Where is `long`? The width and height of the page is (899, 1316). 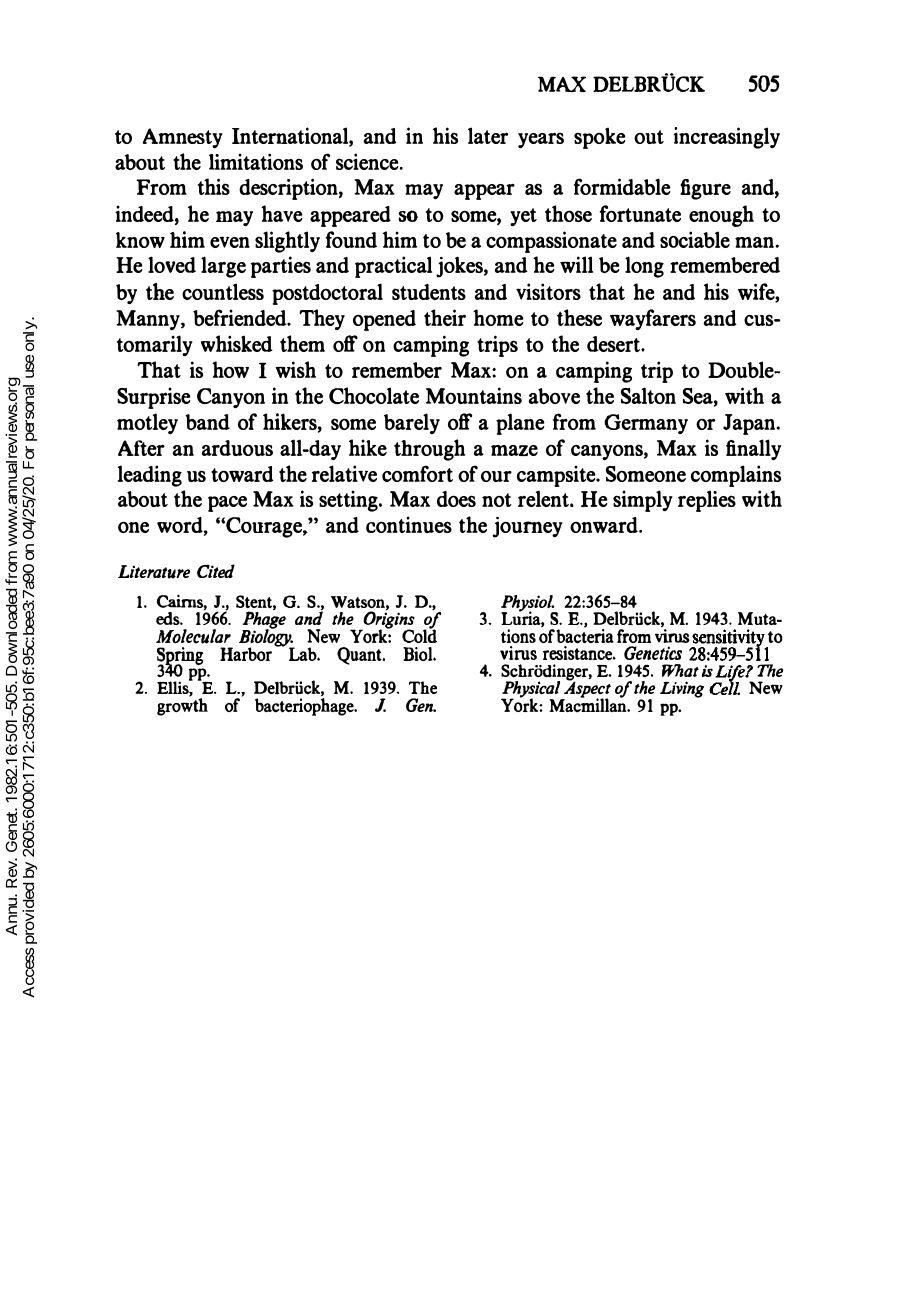 long is located at coordinates (644, 267).
